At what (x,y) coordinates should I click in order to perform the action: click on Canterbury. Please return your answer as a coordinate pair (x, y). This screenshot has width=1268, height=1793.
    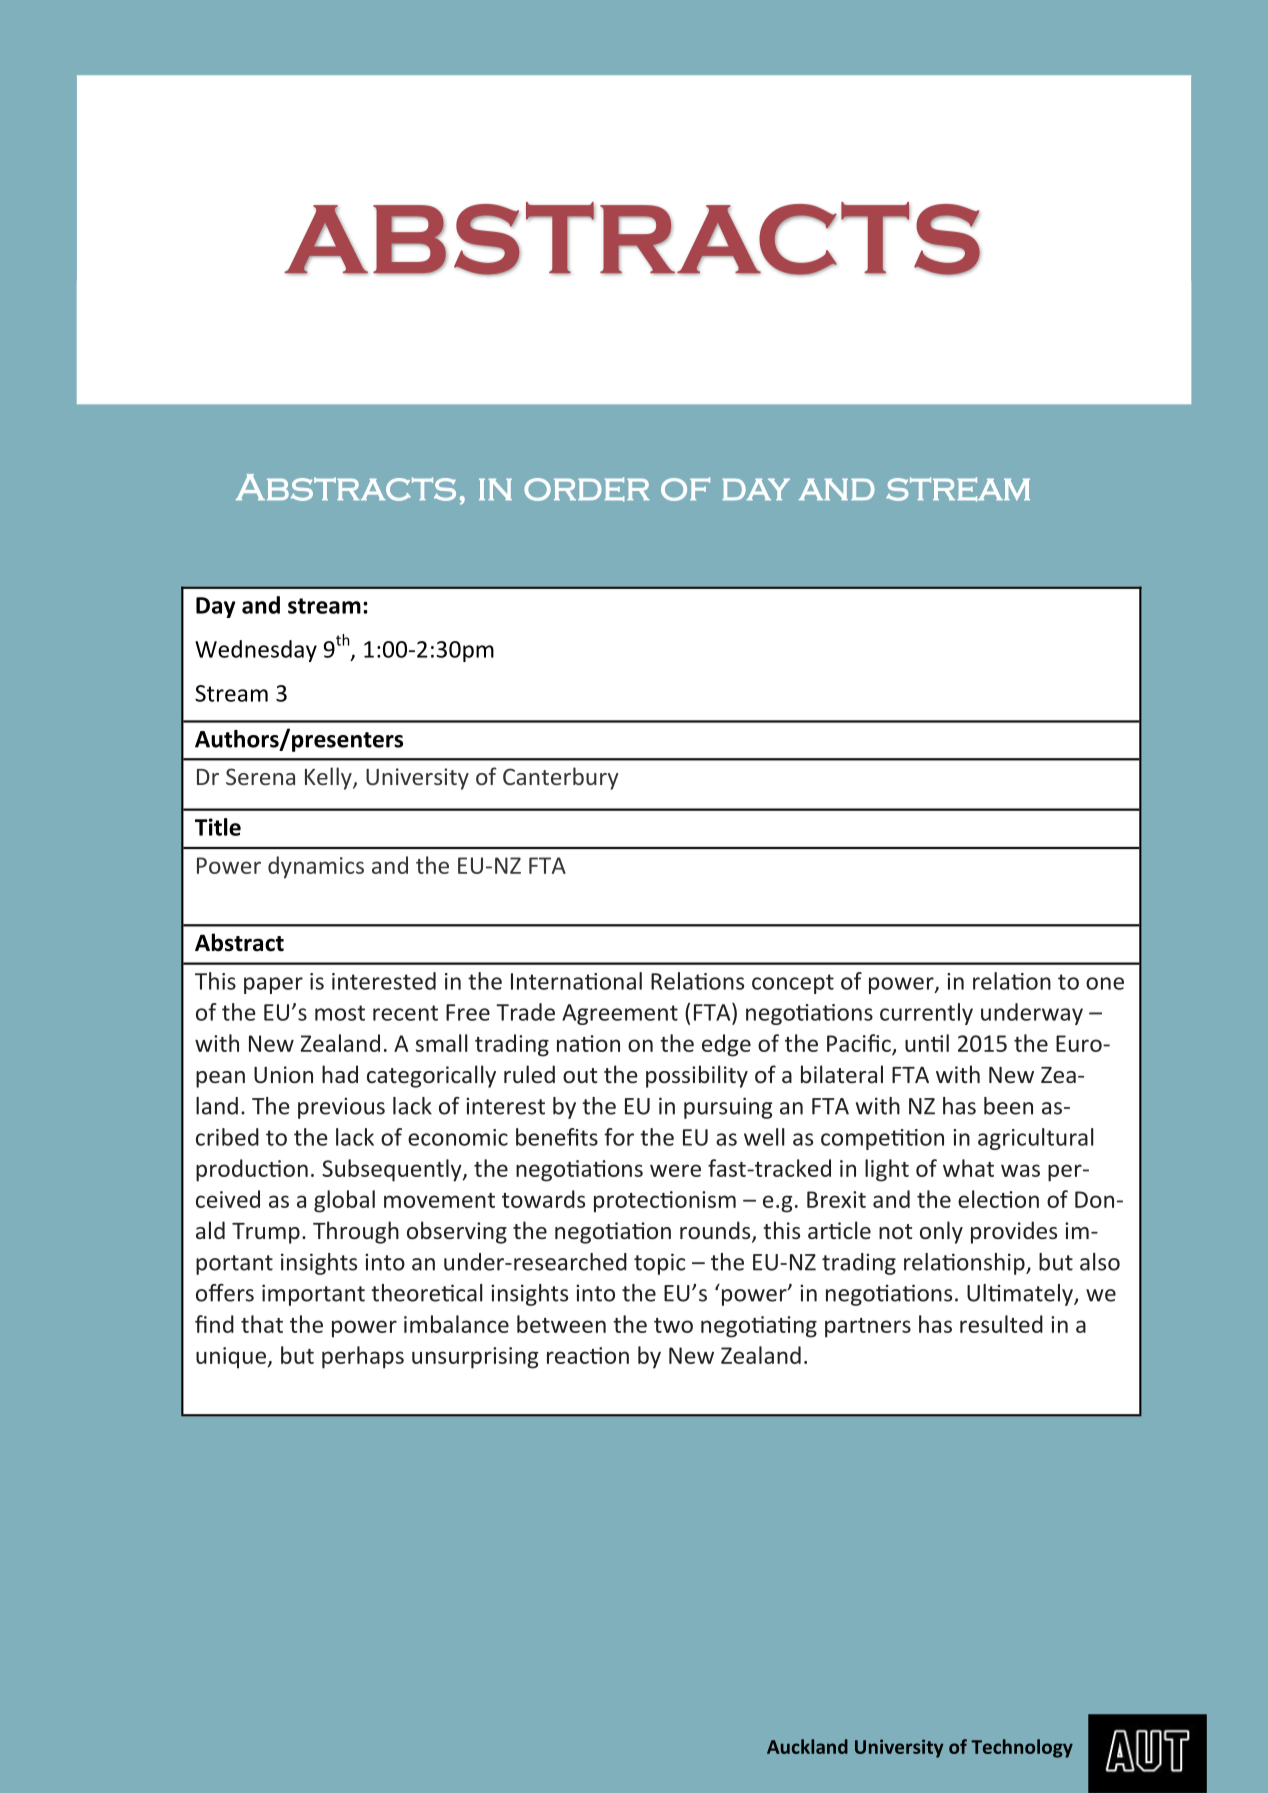
    Looking at the image, I should click on (561, 778).
